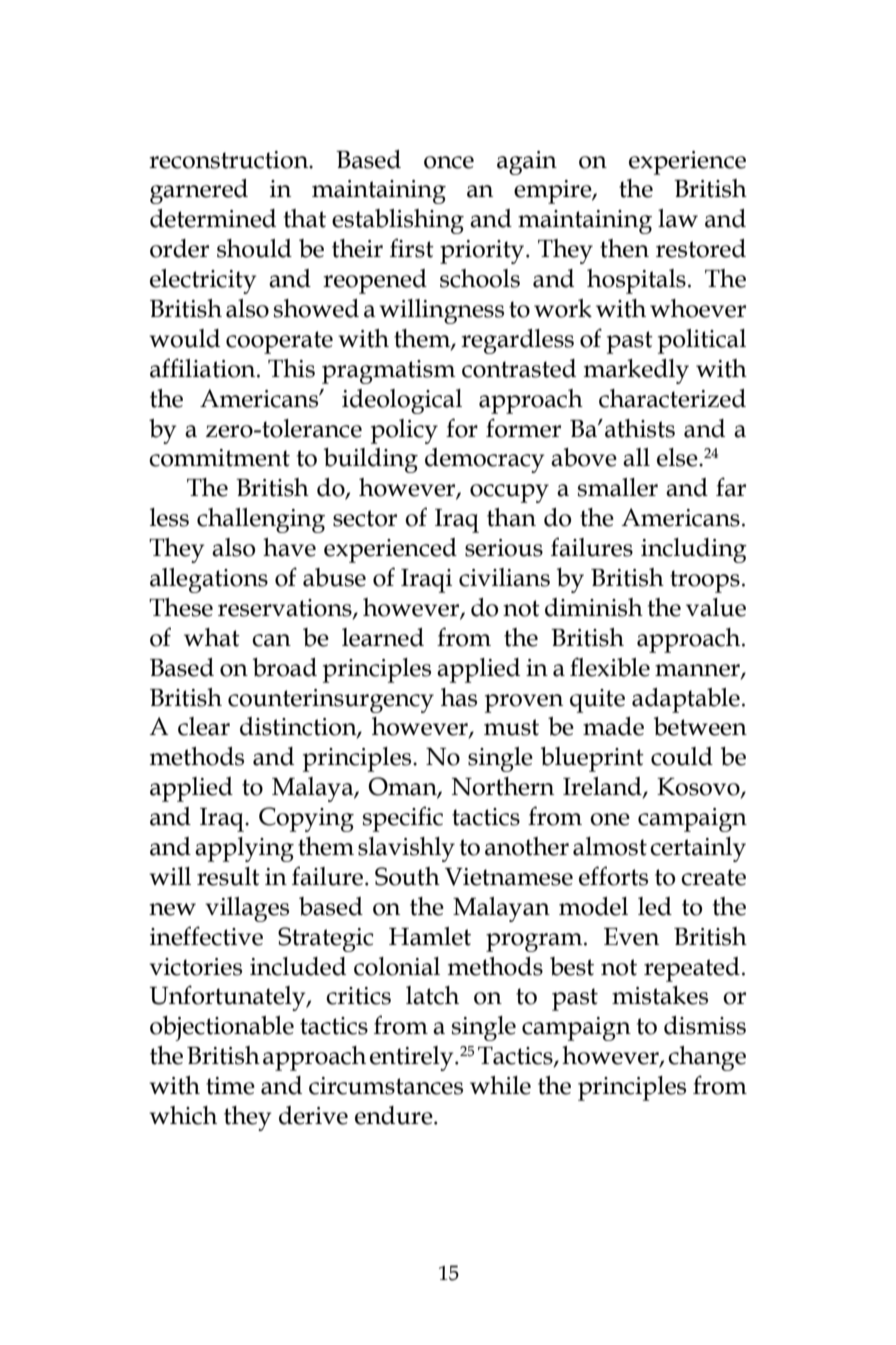 The height and width of the screenshot is (1345, 896). I want to click on law, so click(678, 218).
